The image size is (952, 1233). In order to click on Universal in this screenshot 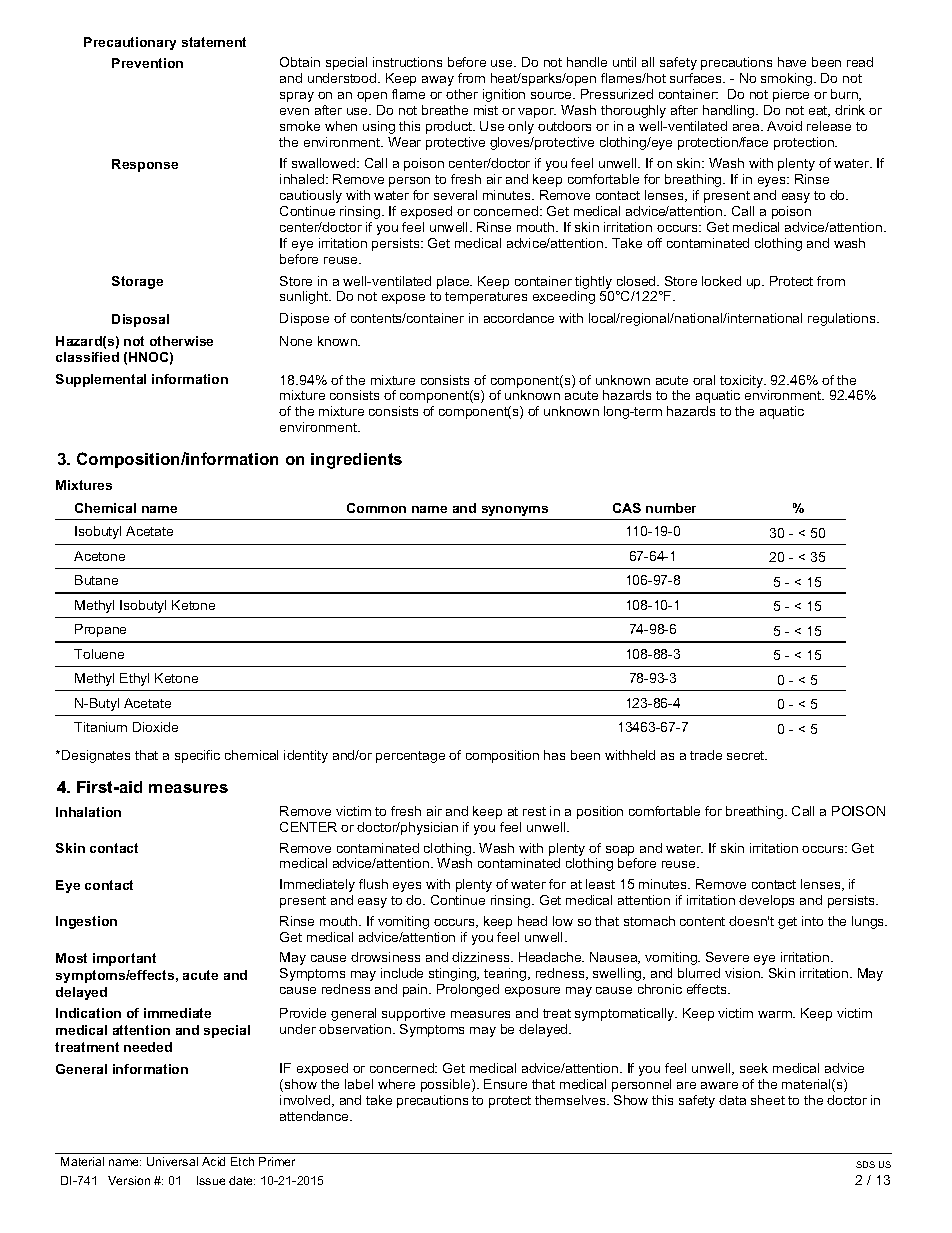, I will do `click(172, 1161)`.
